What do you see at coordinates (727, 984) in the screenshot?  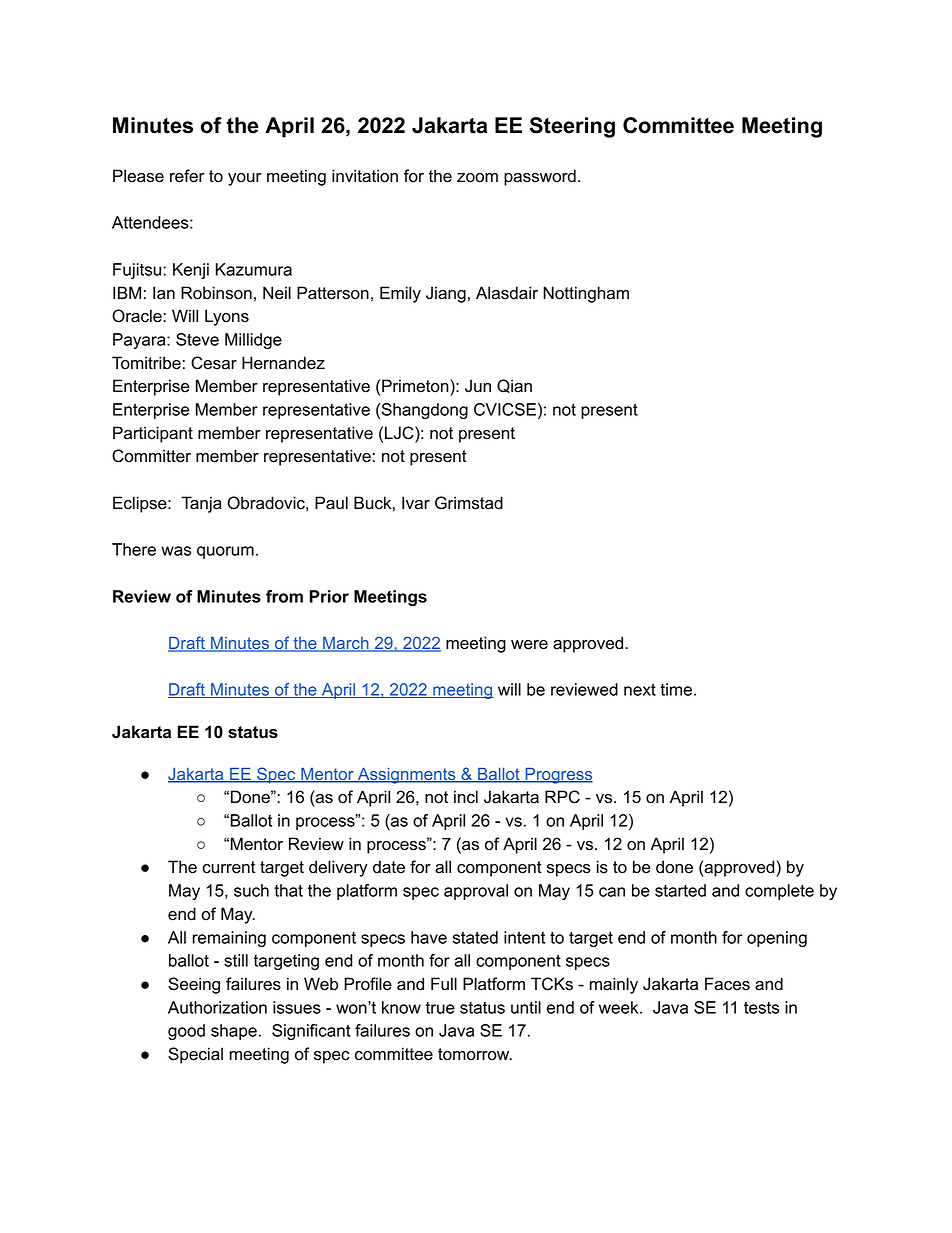 I see `Faces` at bounding box center [727, 984].
